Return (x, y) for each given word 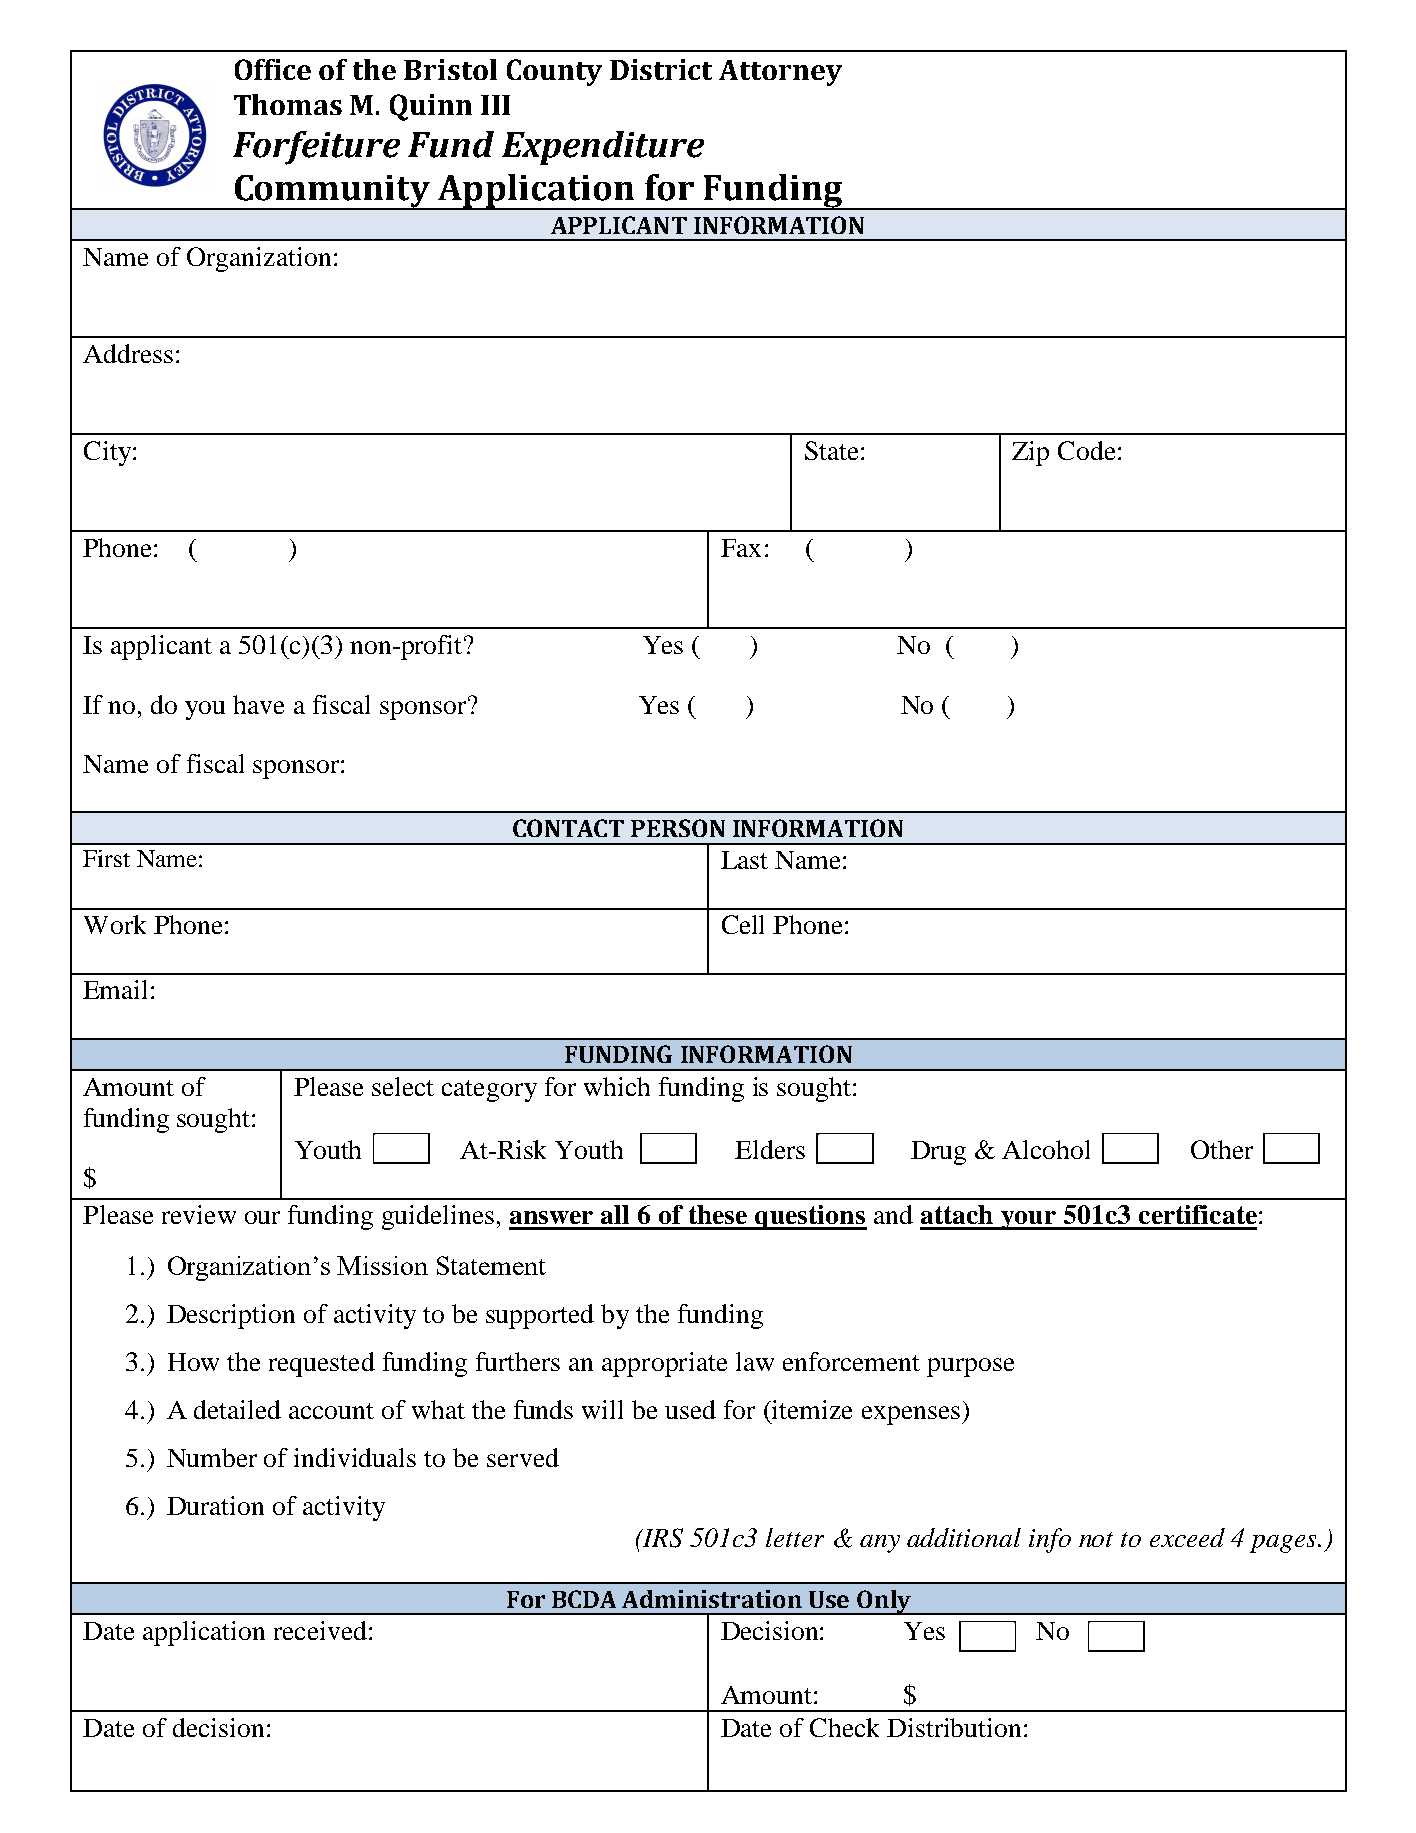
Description (231, 1316)
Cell (743, 924)
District (661, 69)
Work (115, 924)
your (1029, 1220)
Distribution (954, 1727)
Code (1086, 450)
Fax (741, 548)
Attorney (780, 73)
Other (1222, 1149)
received (320, 1630)
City (107, 453)
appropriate (664, 1364)
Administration (712, 1599)
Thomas (288, 104)
